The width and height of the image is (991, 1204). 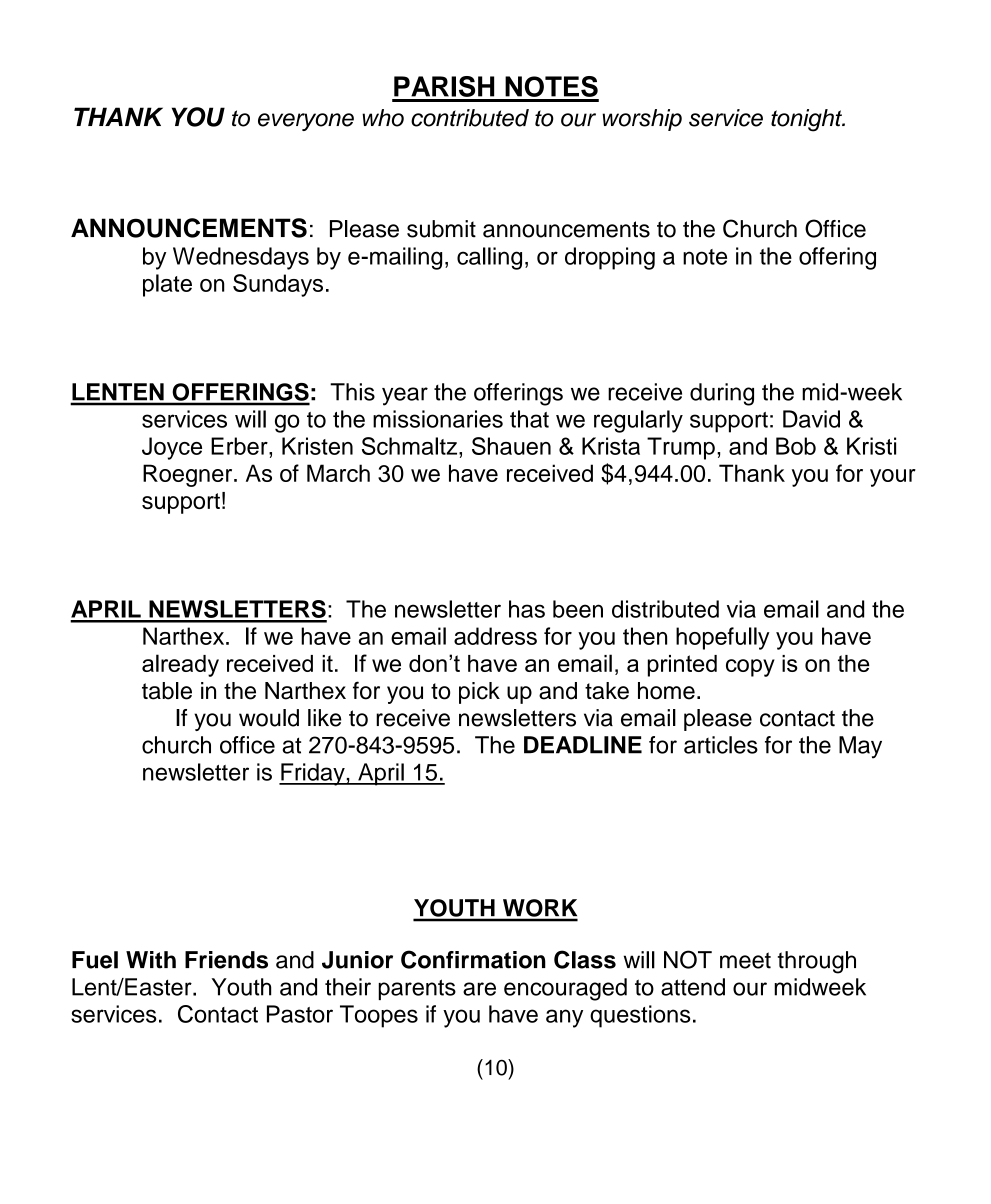 What do you see at coordinates (306, 122) in the image?
I see `everyone` at bounding box center [306, 122].
